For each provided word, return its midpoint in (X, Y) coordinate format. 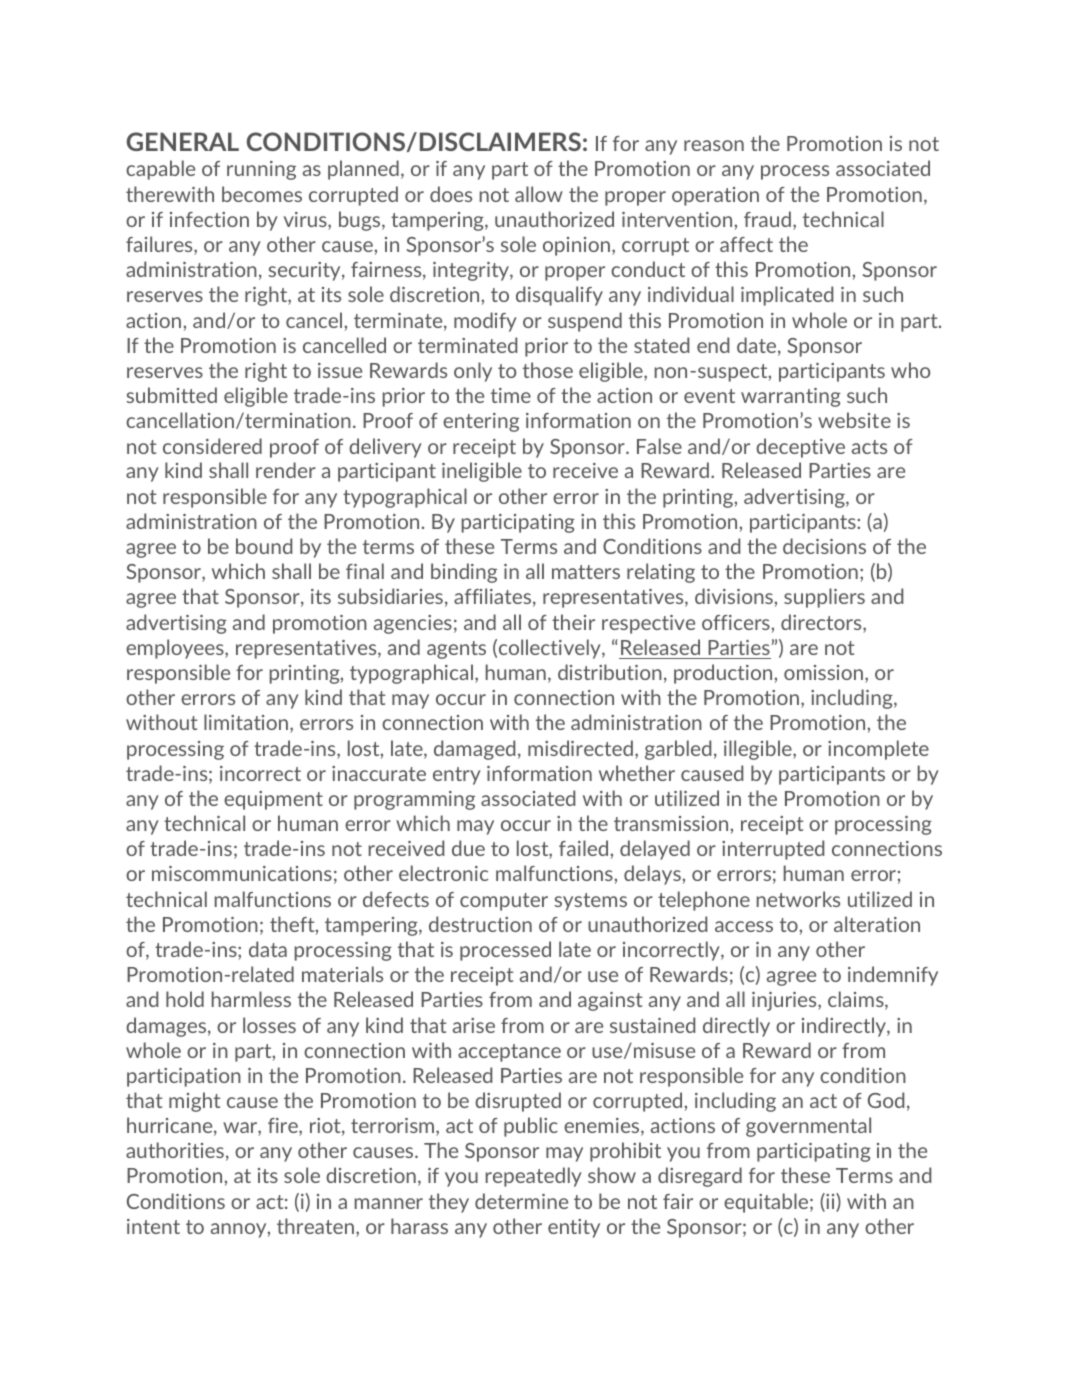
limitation (246, 722)
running (261, 170)
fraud (767, 219)
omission (823, 672)
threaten (315, 1226)
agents (456, 650)
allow (539, 194)
